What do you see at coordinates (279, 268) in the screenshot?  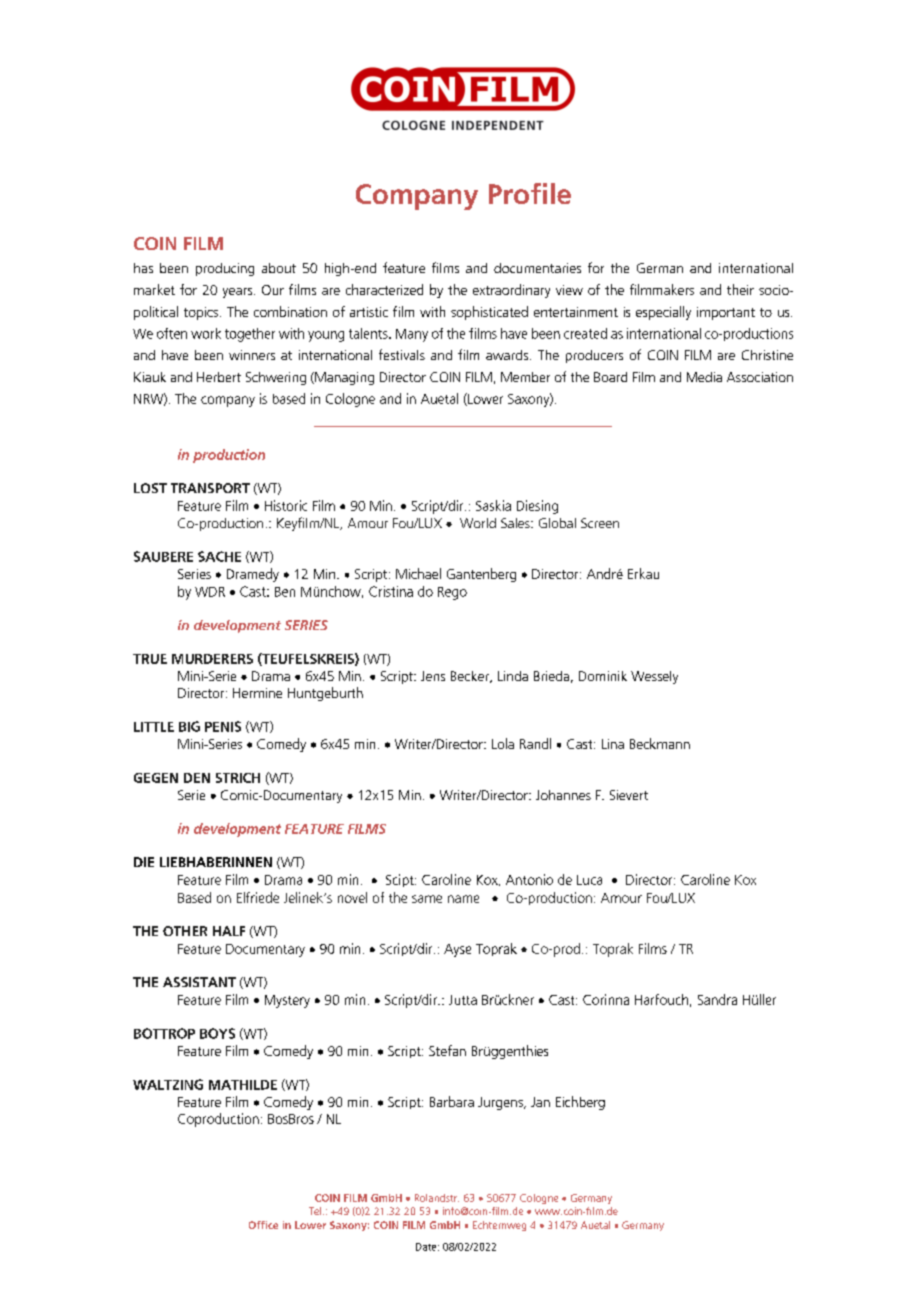 I see `about` at bounding box center [279, 268].
